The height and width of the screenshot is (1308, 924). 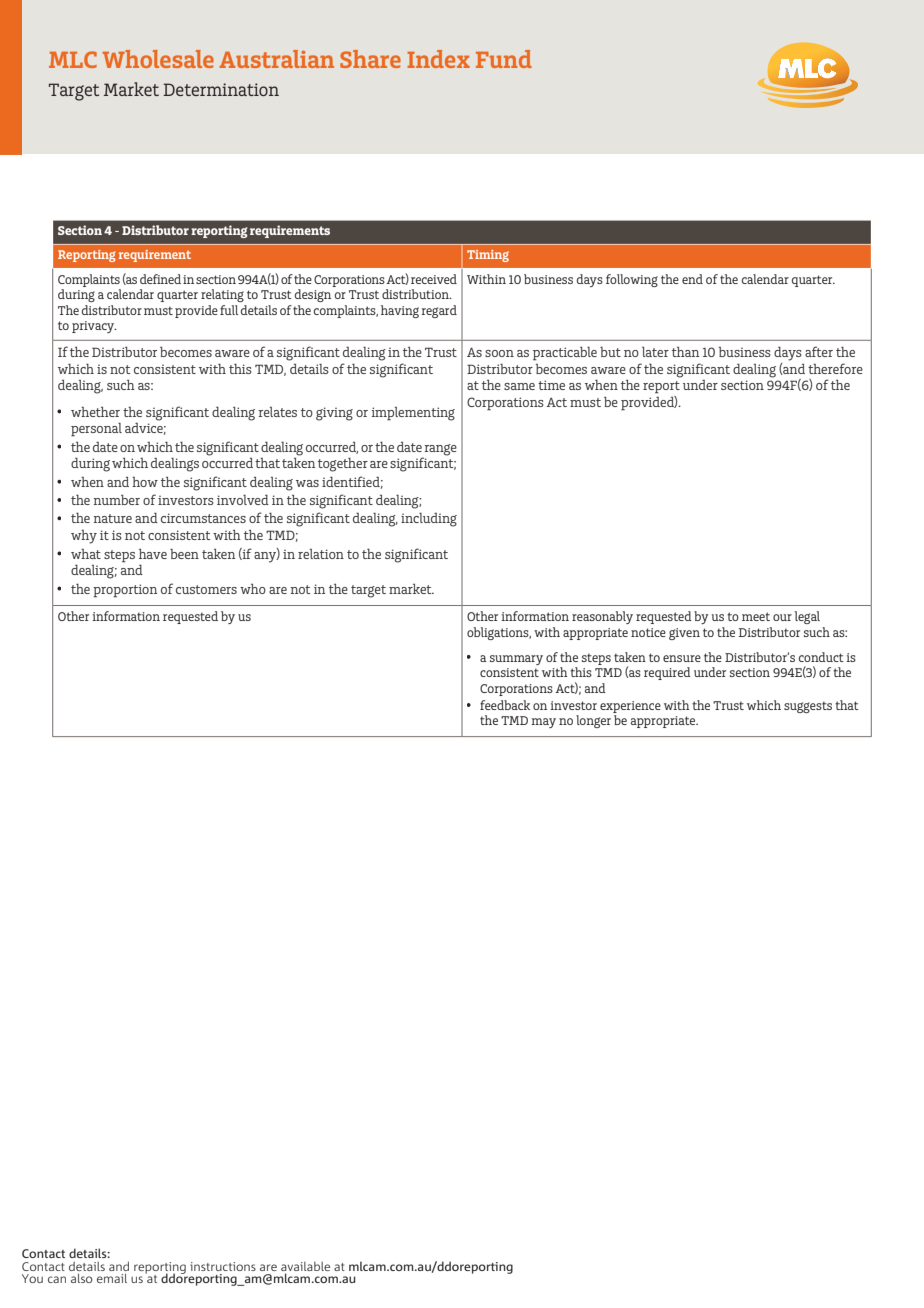 I want to click on may, so click(x=543, y=723).
